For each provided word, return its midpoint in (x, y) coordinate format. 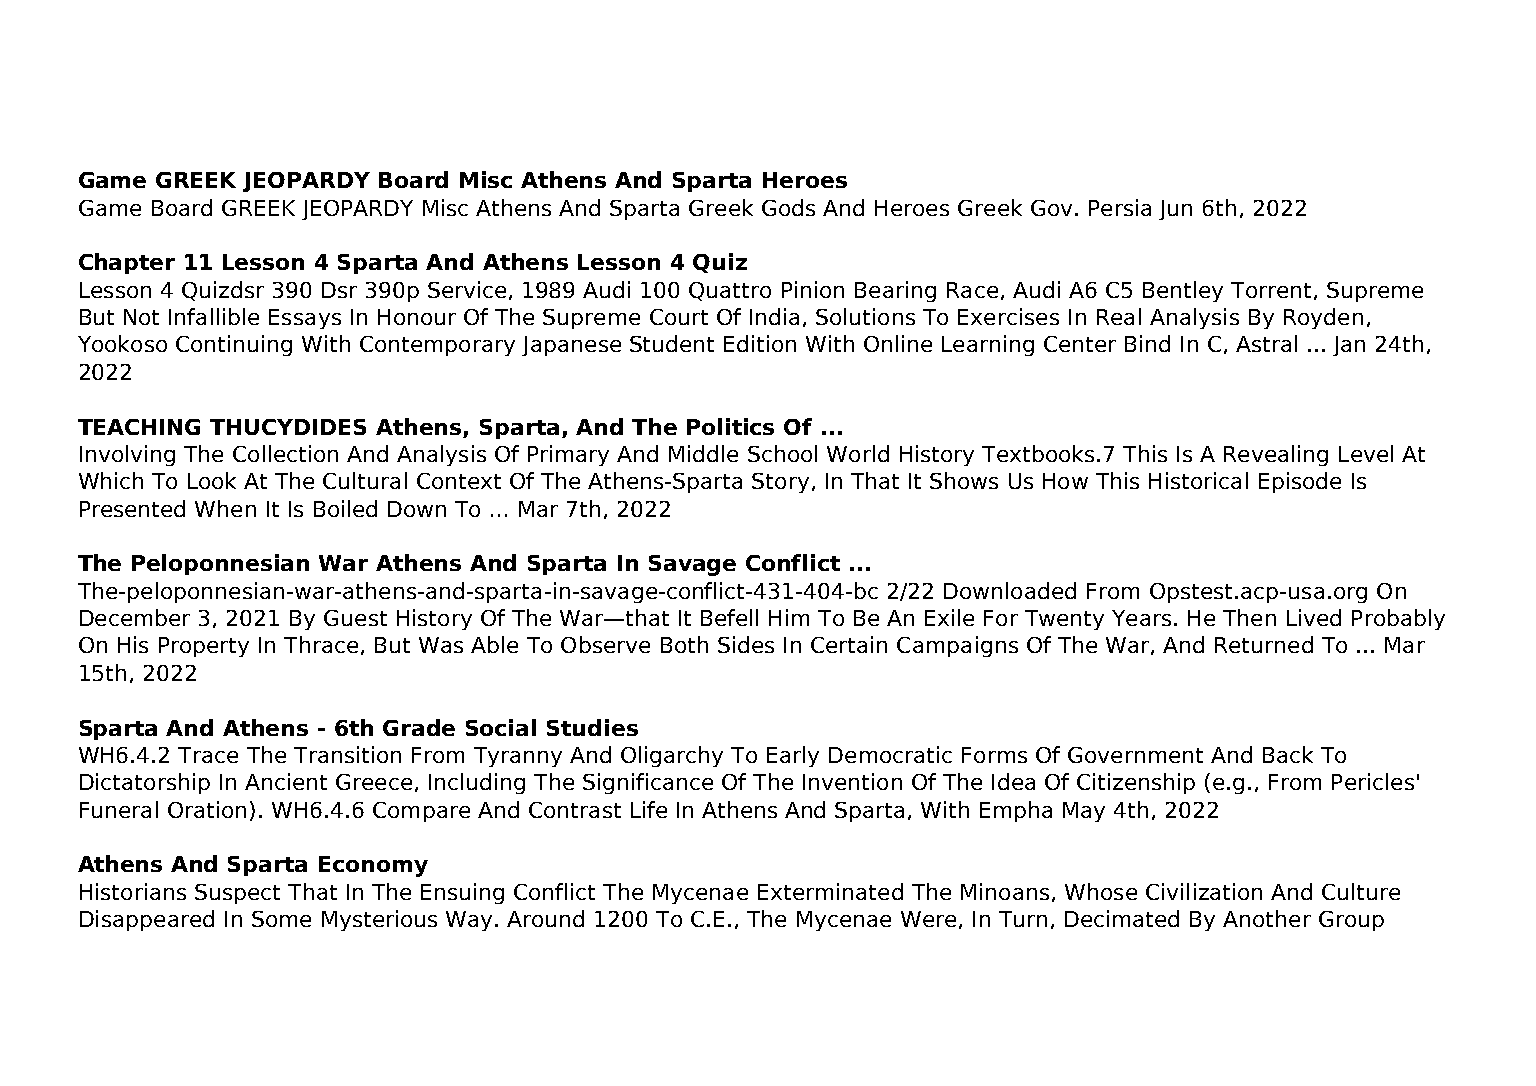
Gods (788, 207)
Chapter (127, 263)
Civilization (1204, 891)
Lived (1314, 617)
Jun (1175, 210)
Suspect (237, 894)
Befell (729, 617)
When (225, 508)
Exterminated (830, 891)
